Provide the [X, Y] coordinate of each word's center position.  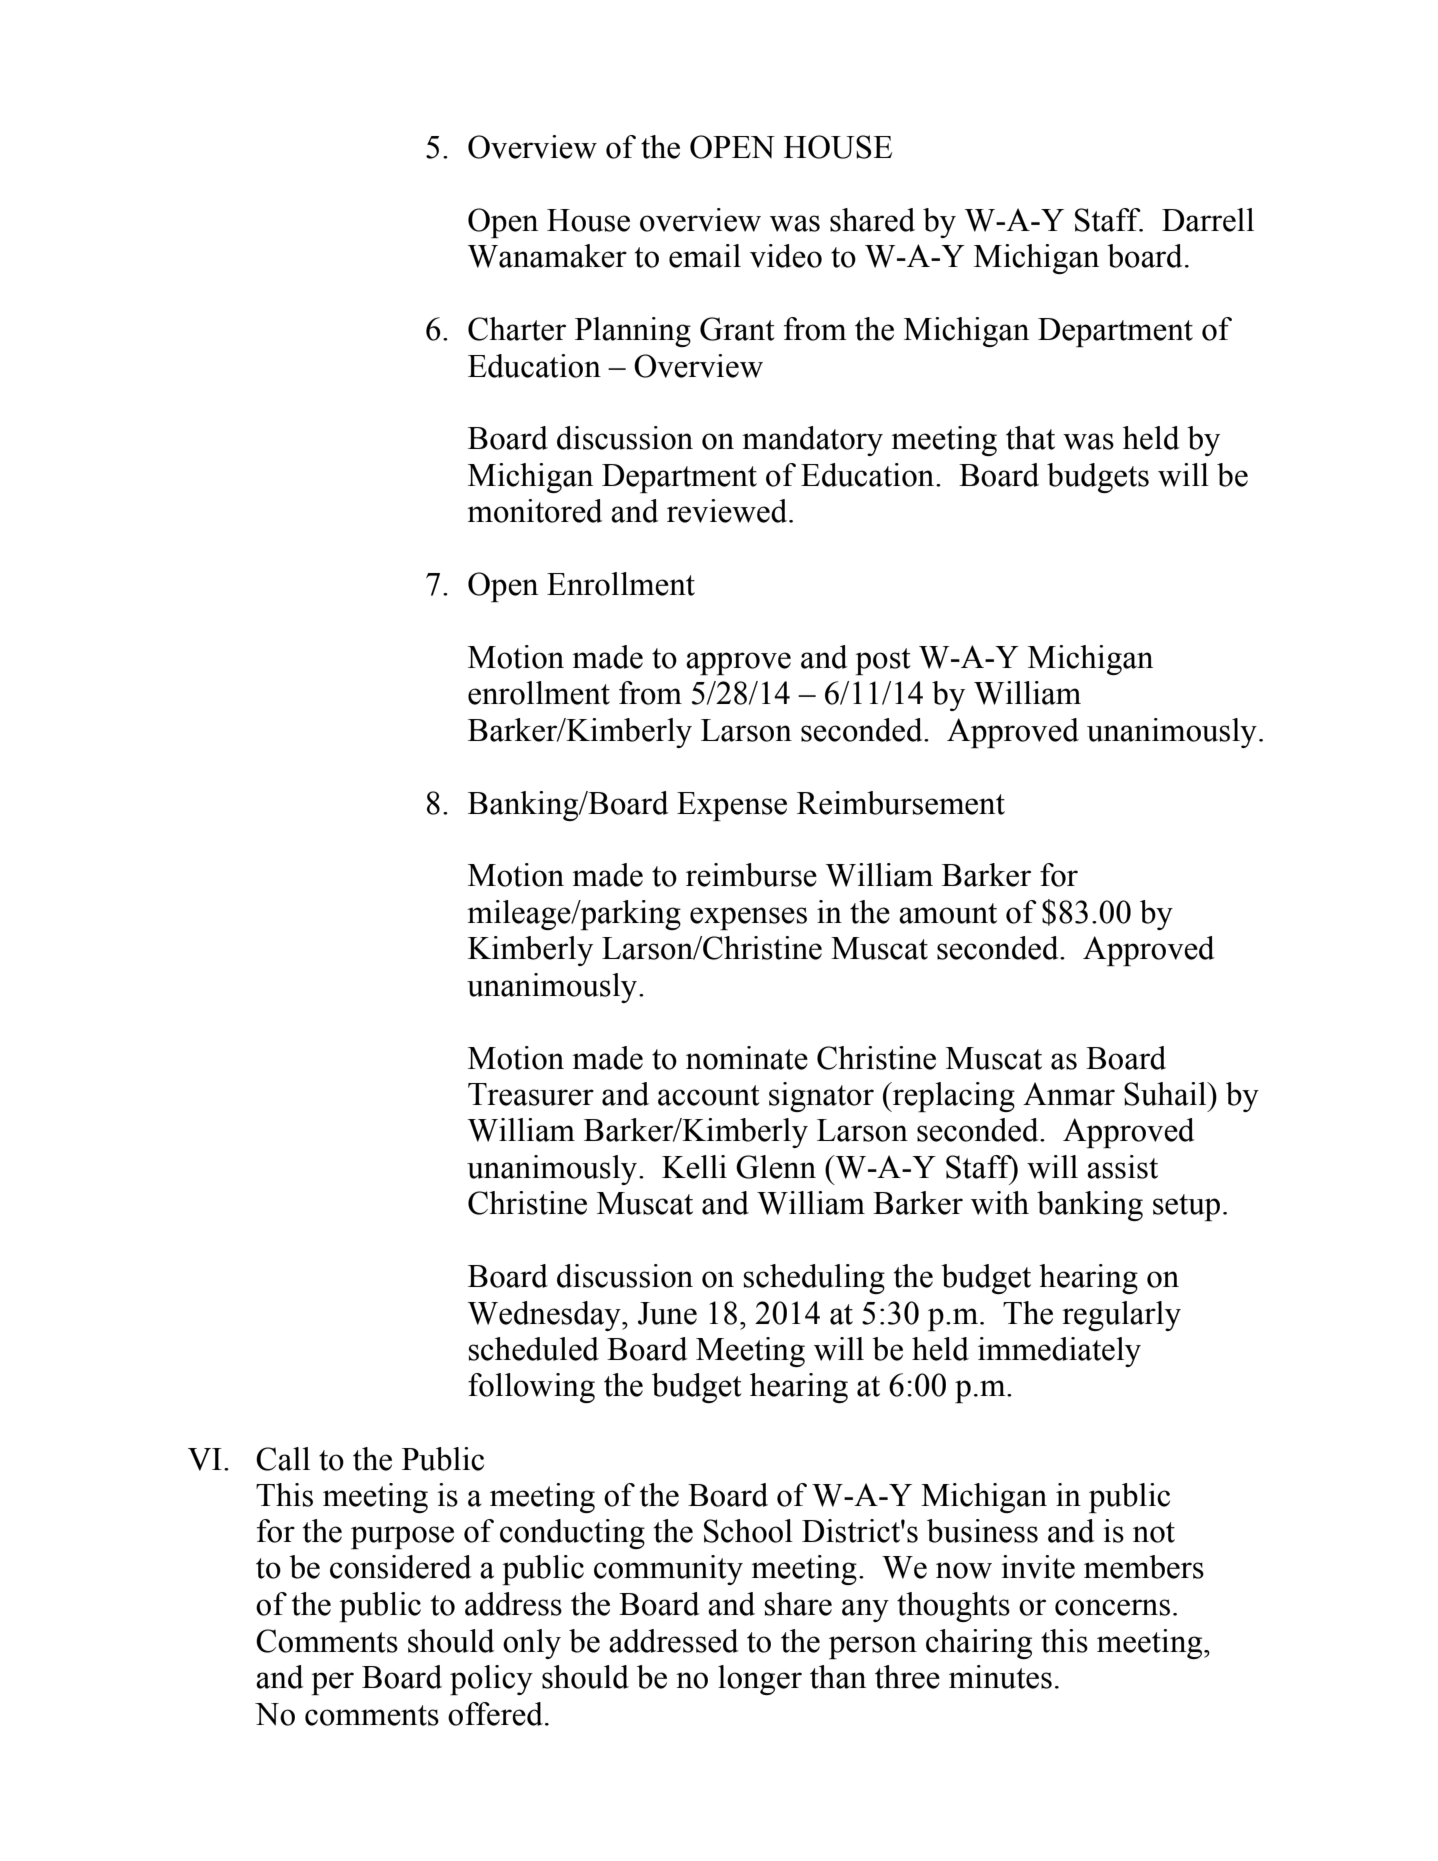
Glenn [776, 1167]
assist [1122, 1167]
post [883, 661]
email [705, 256]
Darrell [1208, 220]
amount [948, 913]
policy [491, 1680]
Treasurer [531, 1094]
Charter [517, 329]
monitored [535, 511]
